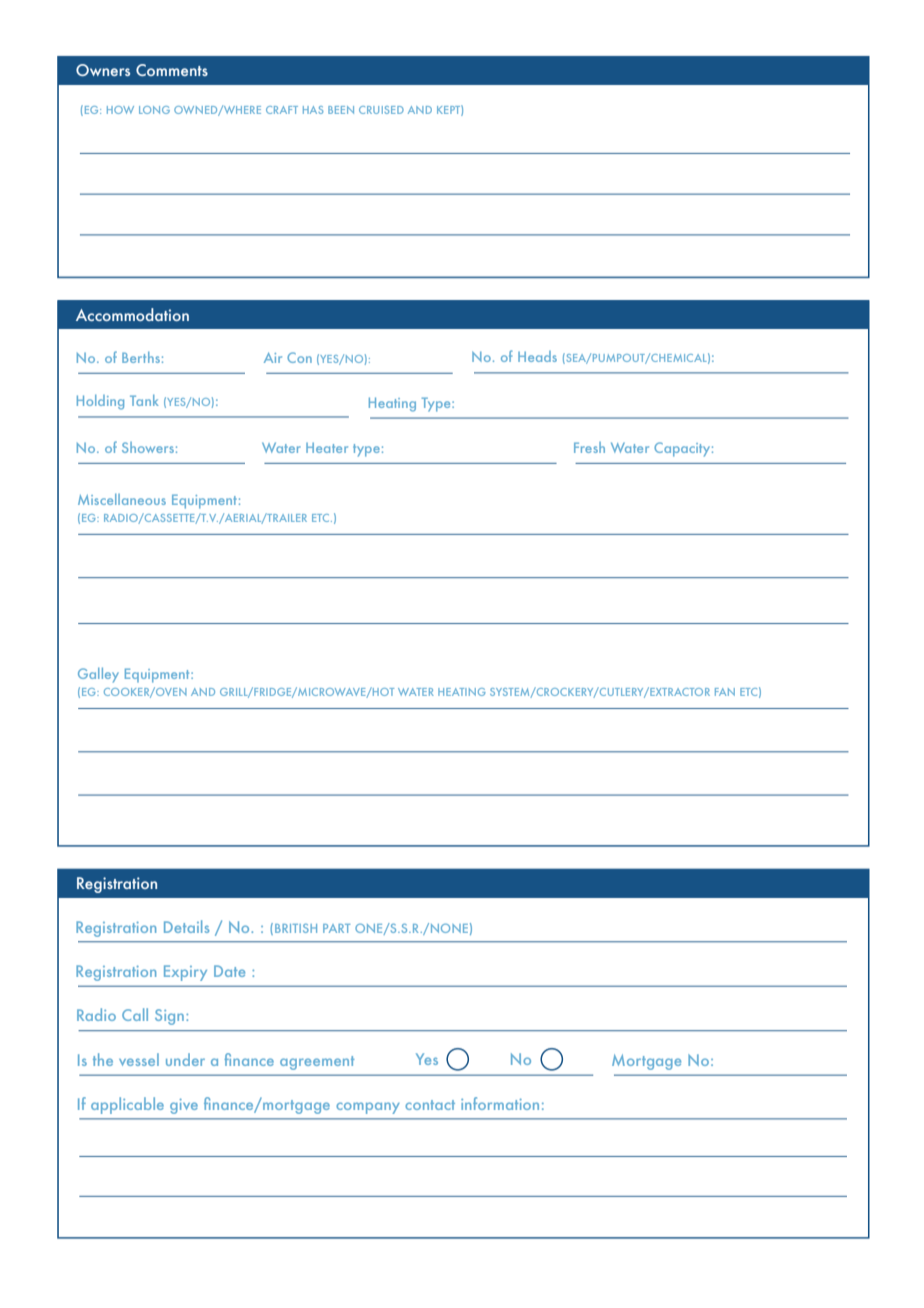 This screenshot has height=1308, width=924. What do you see at coordinates (341, 110) in the screenshot?
I see `BEEN` at bounding box center [341, 110].
